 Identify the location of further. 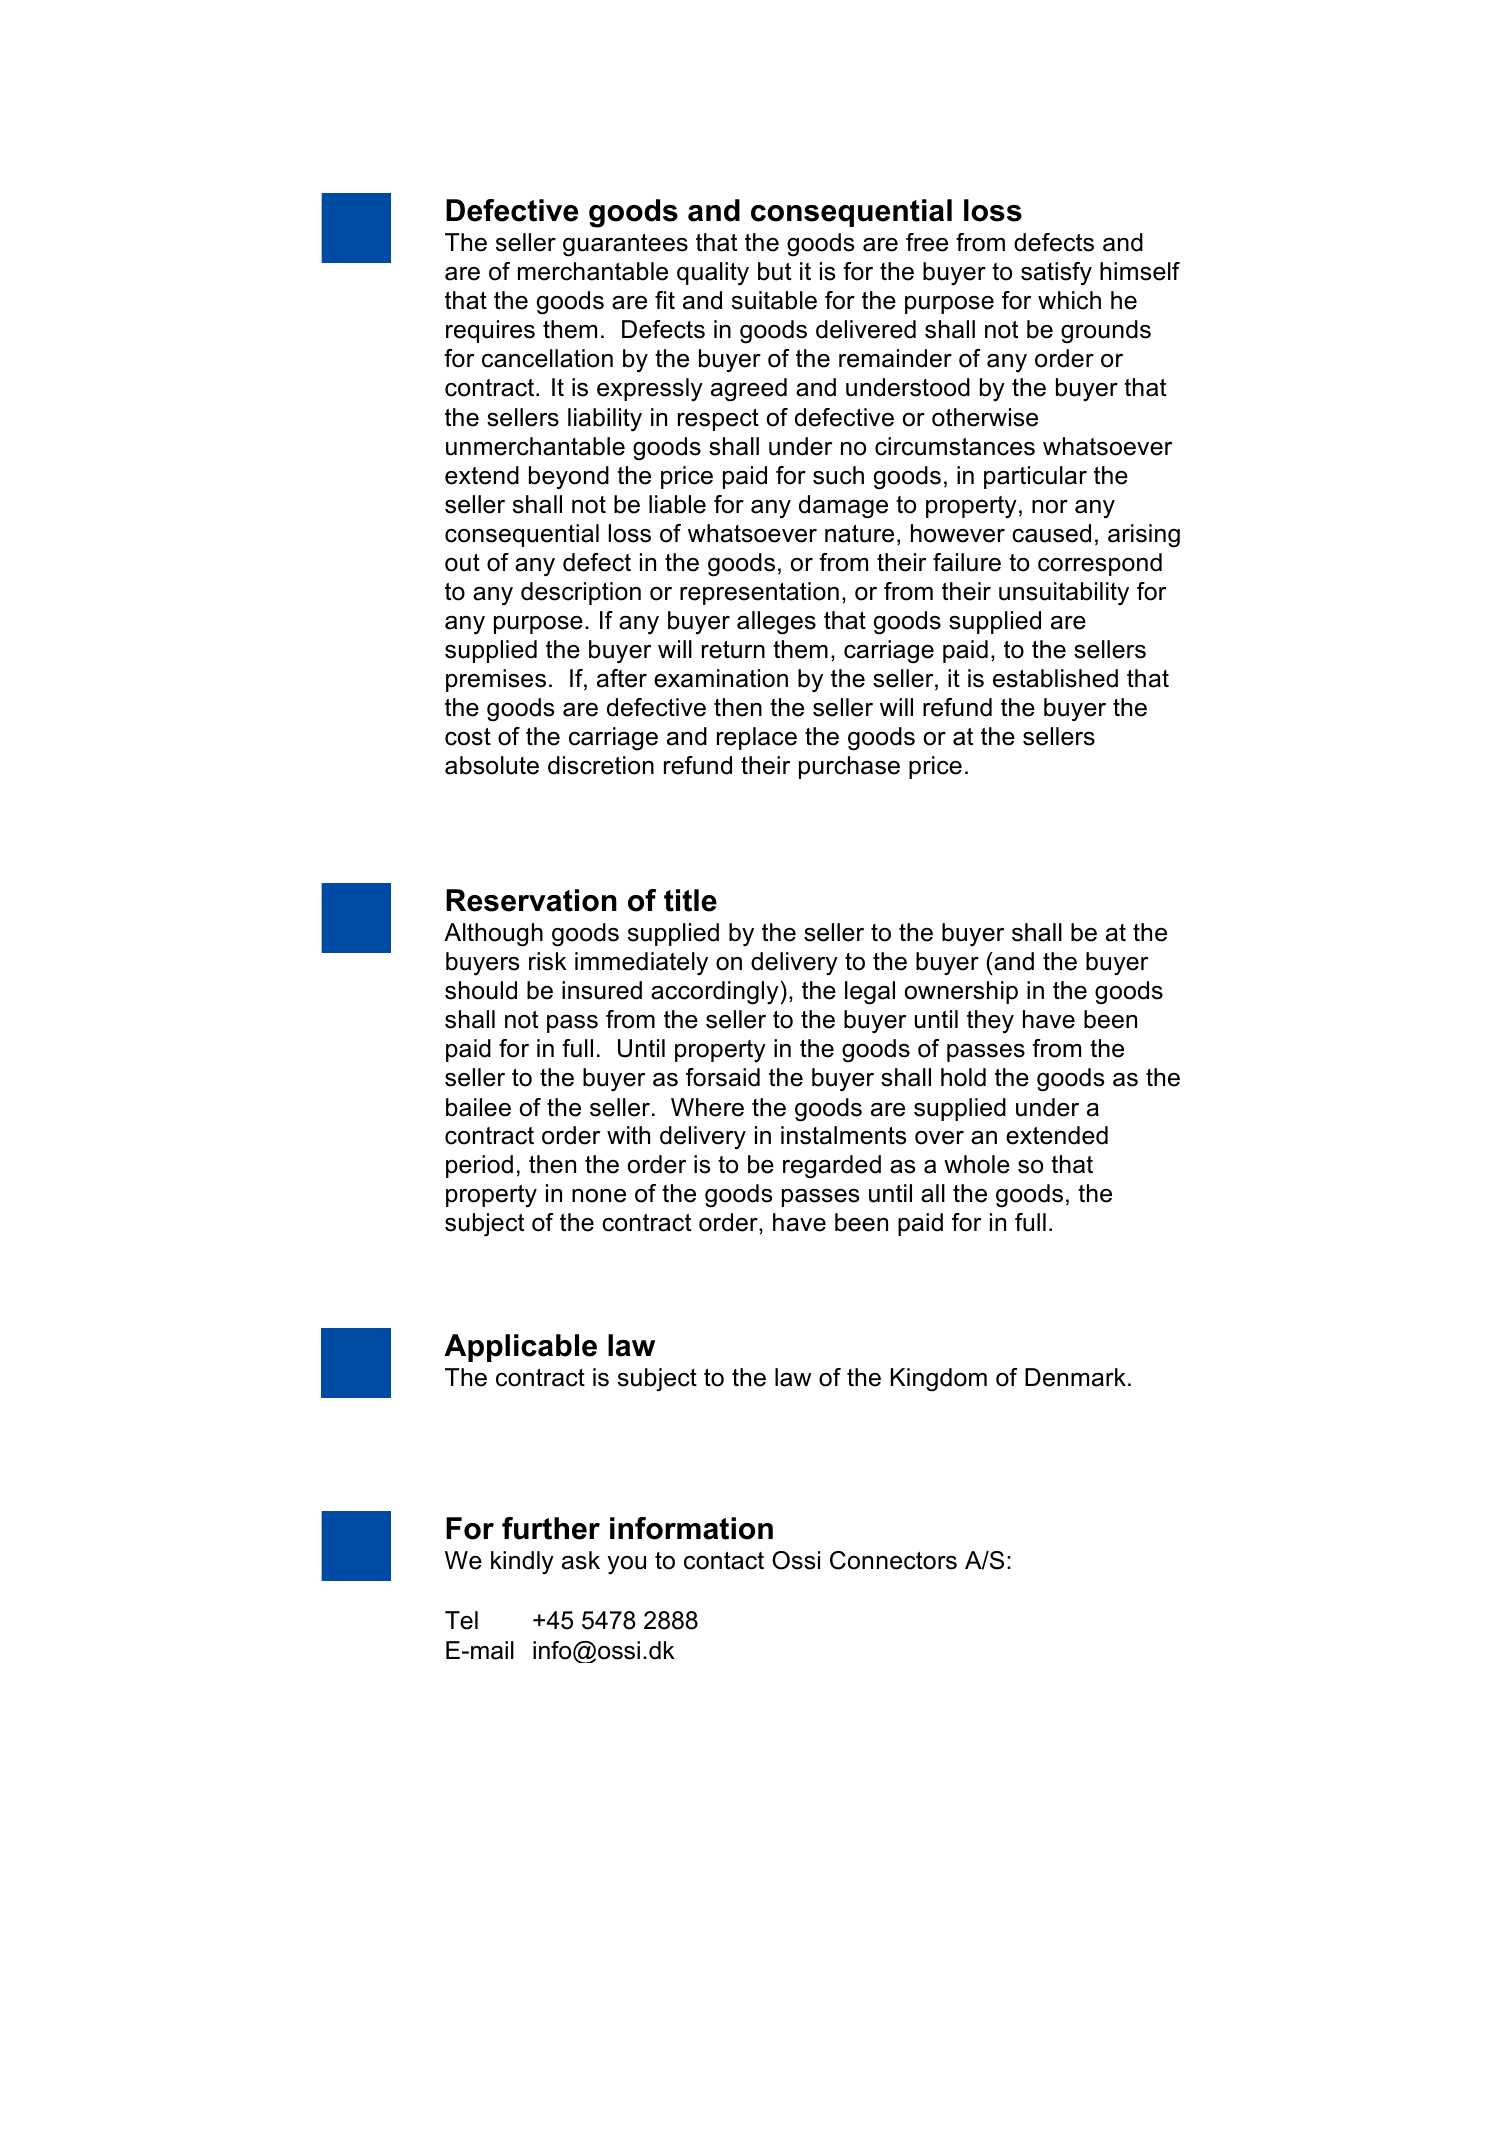
(551, 1528).
